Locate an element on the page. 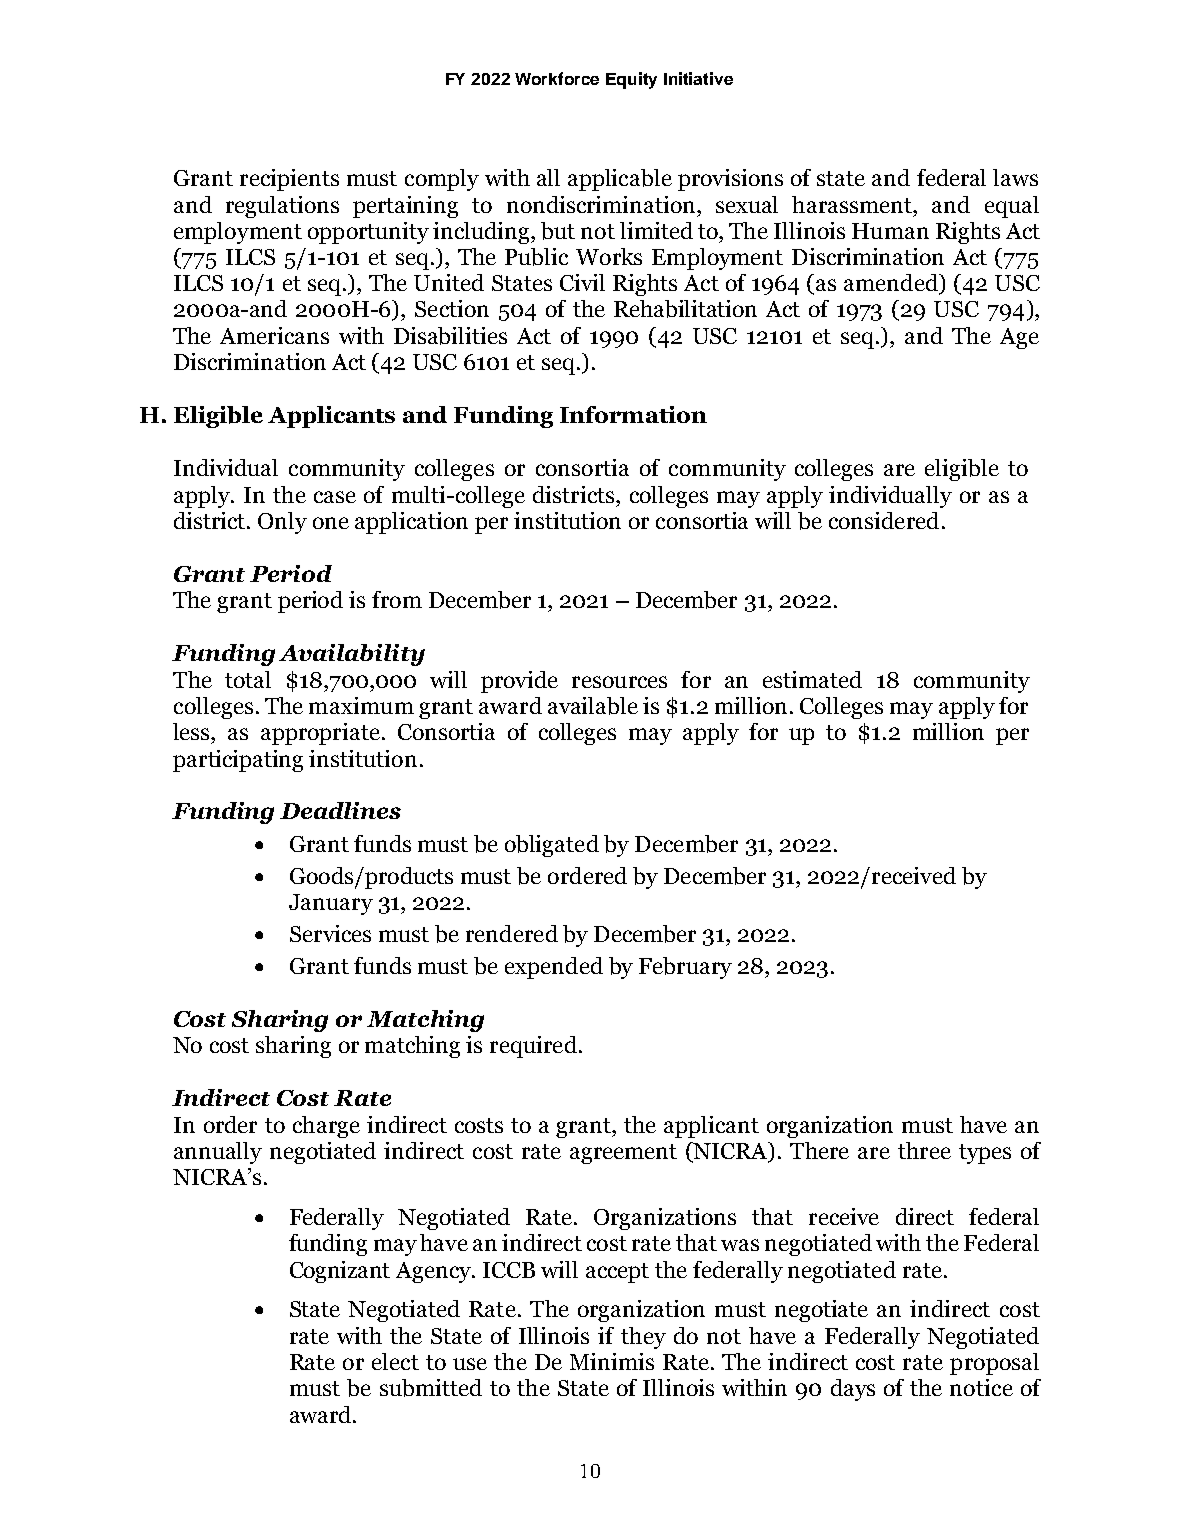 The image size is (1179, 1526). expended is located at coordinates (554, 968).
